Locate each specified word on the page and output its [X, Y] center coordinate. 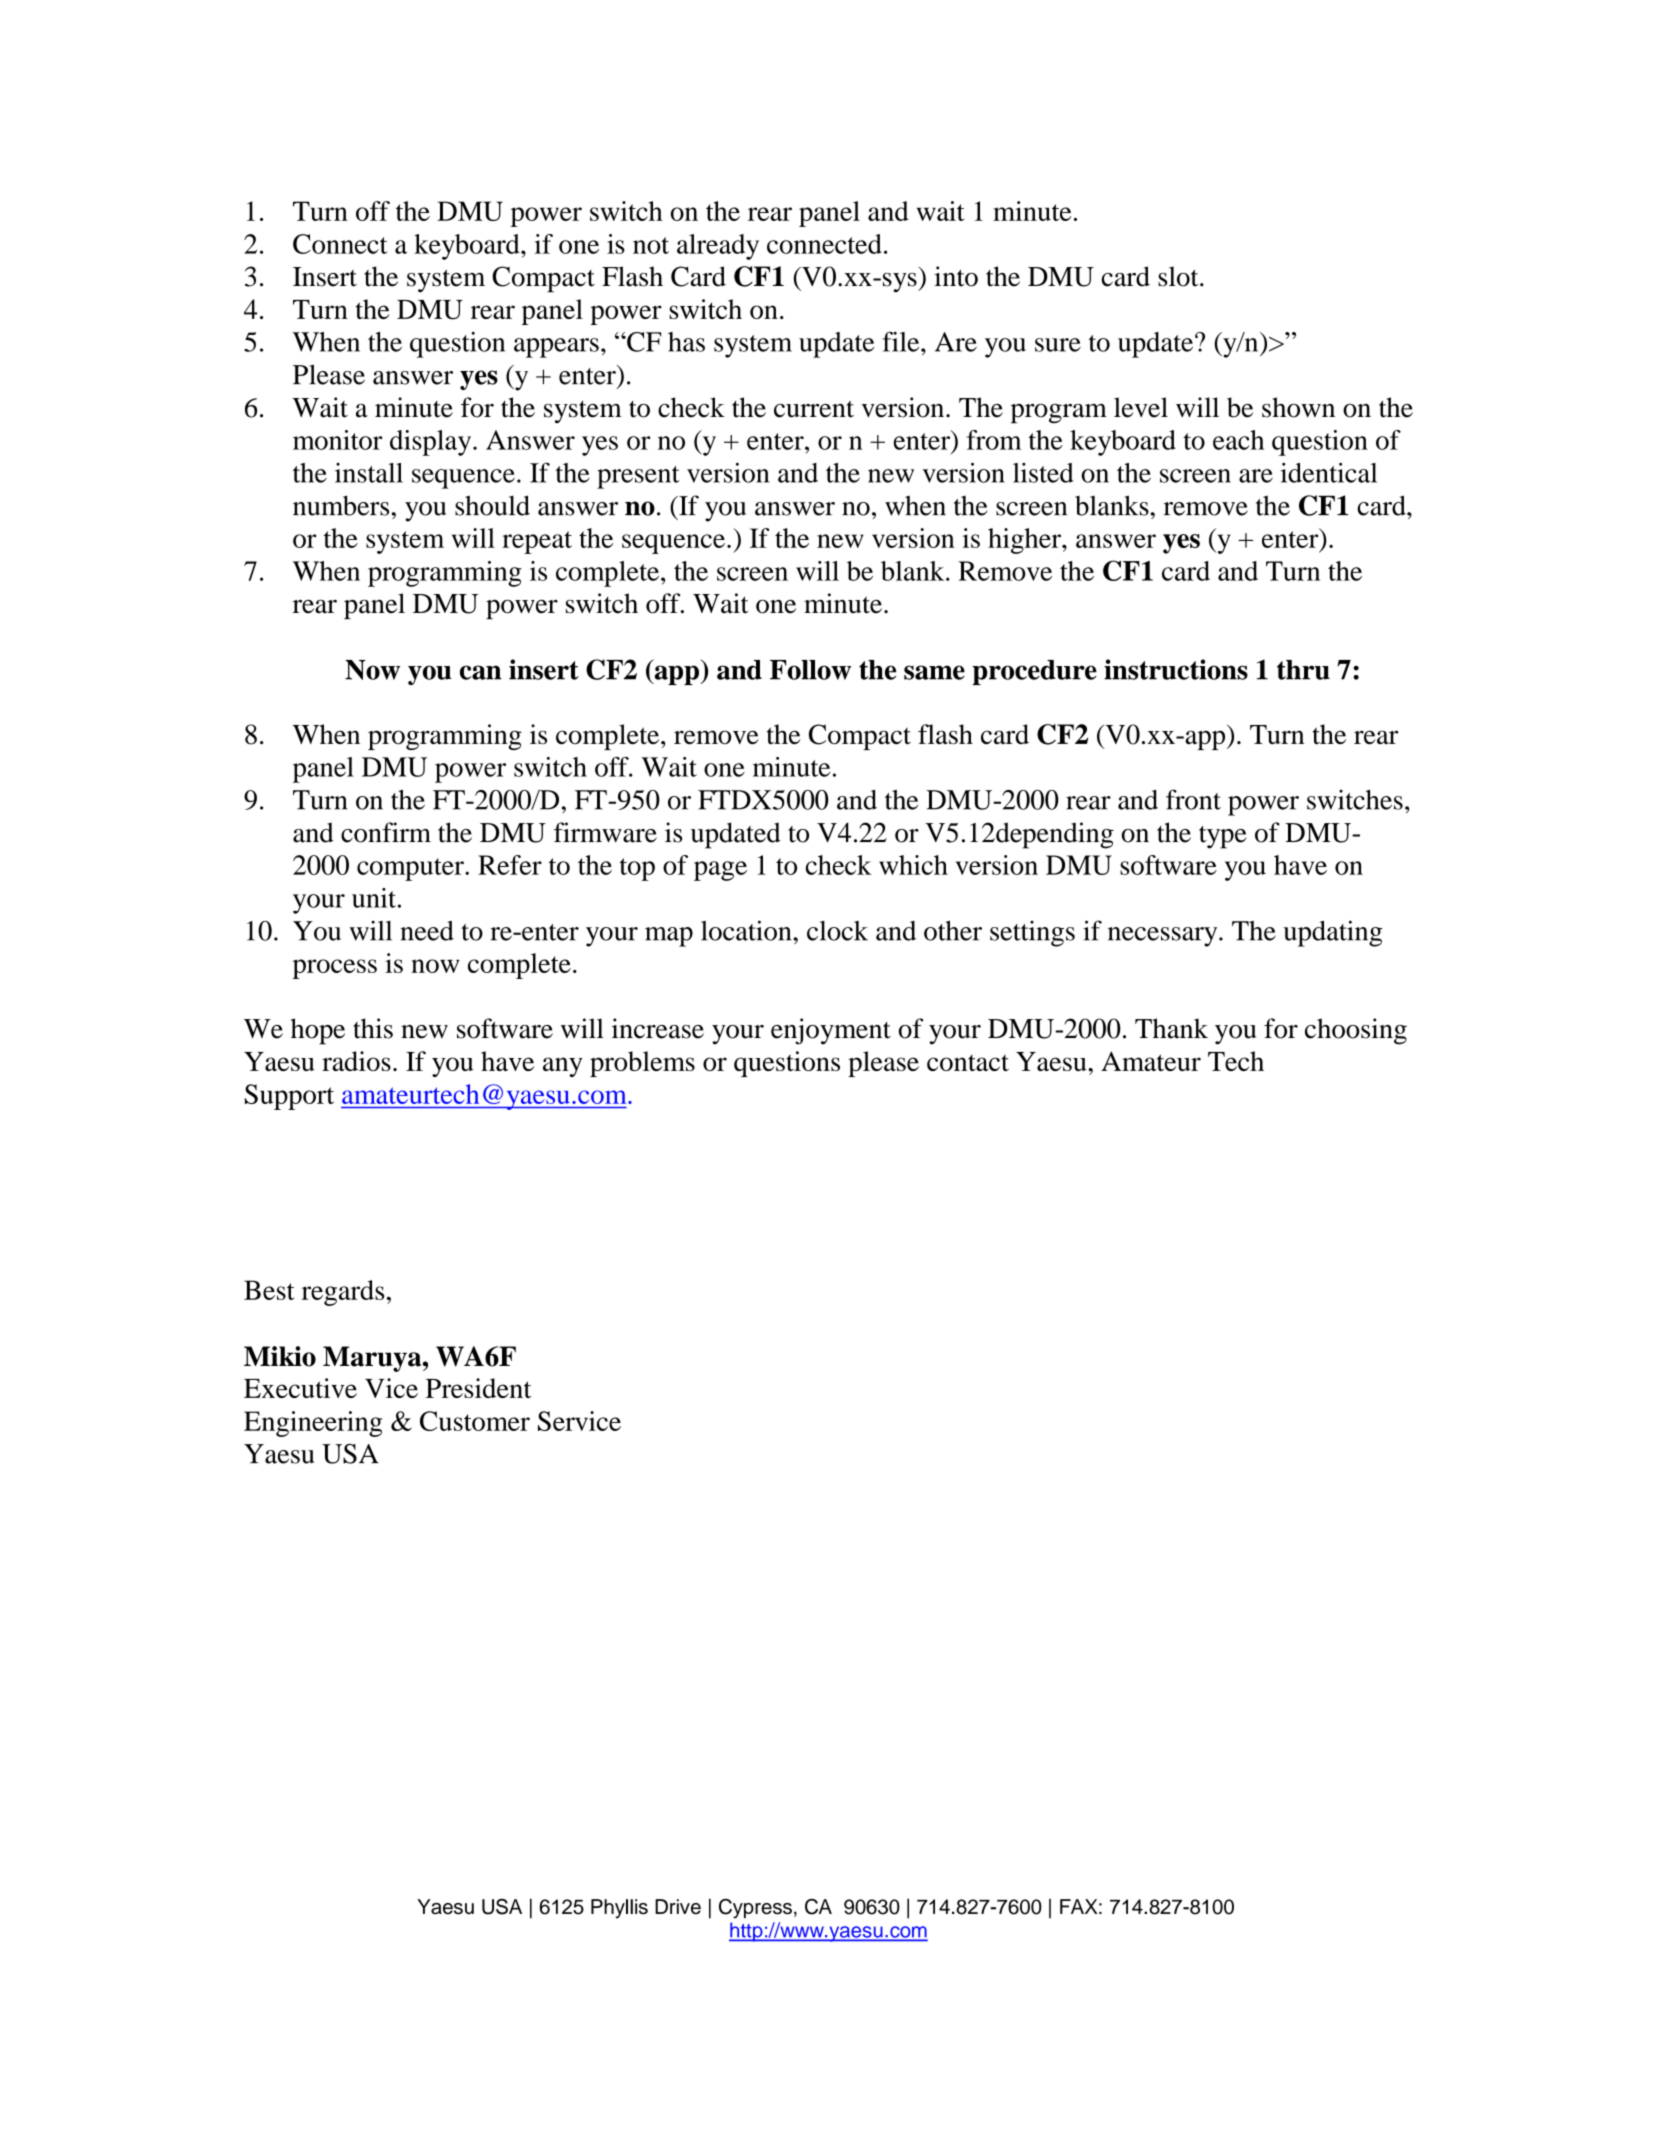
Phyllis [619, 1909]
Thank [1171, 1028]
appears [556, 348]
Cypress [755, 1909]
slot [1179, 276]
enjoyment [831, 1031]
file [902, 341]
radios [356, 1061]
